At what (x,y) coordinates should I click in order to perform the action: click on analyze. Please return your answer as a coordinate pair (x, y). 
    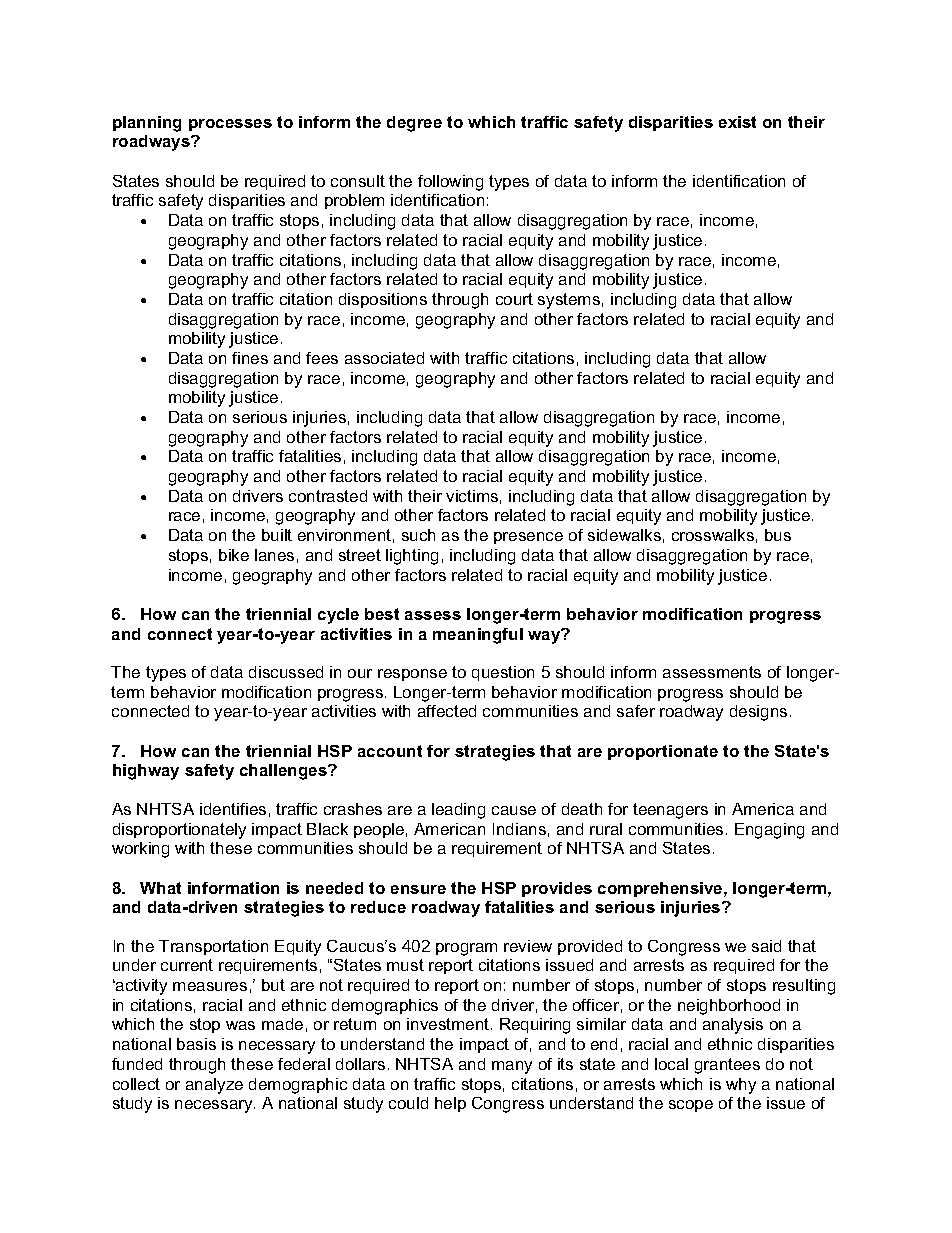
    Looking at the image, I should click on (214, 1086).
